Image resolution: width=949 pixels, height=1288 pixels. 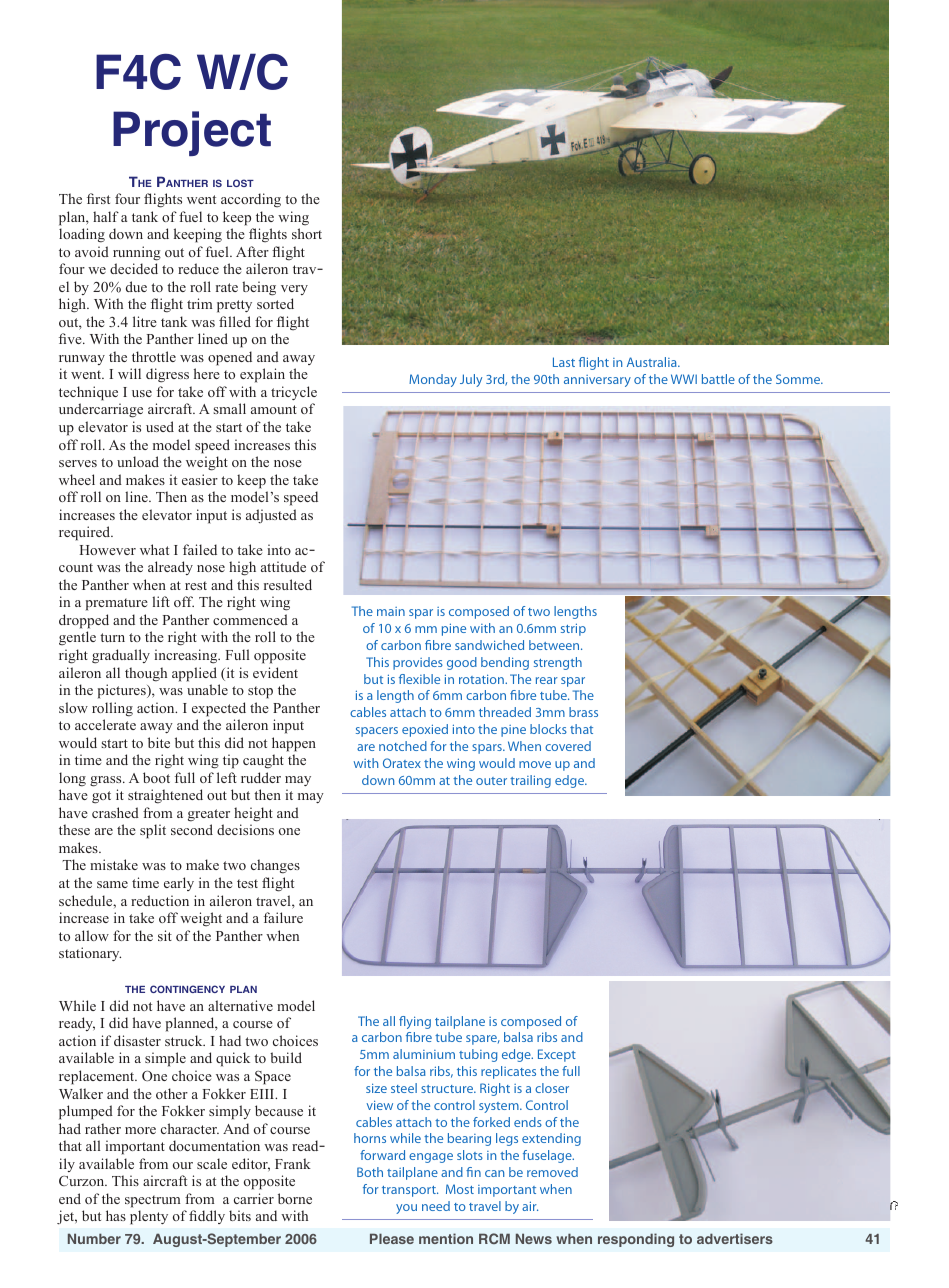 What do you see at coordinates (419, 679) in the document?
I see `flexible` at bounding box center [419, 679].
